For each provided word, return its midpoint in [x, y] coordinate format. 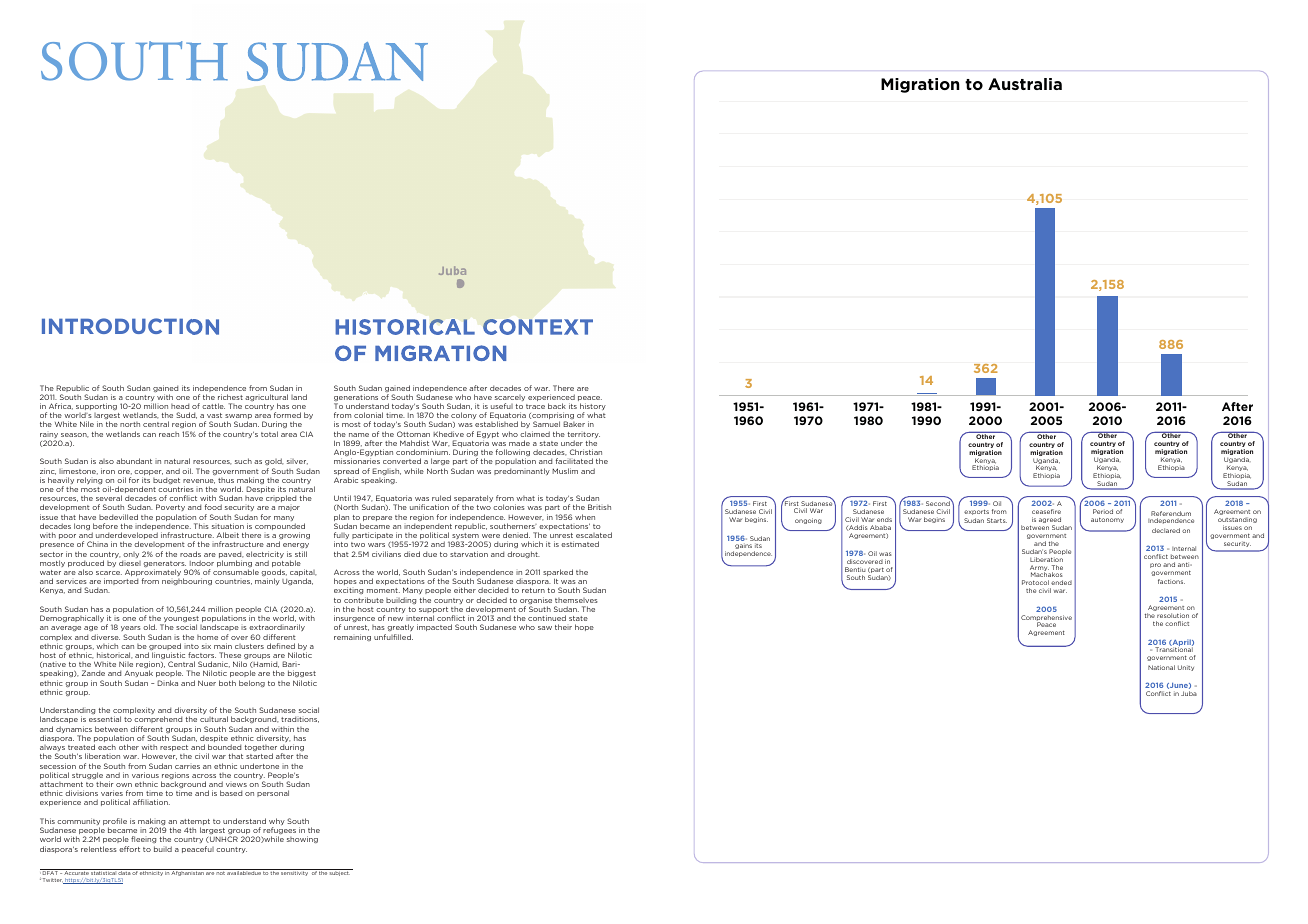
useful [502, 406]
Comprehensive [1046, 619]
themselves [576, 600]
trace [535, 406]
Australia [1025, 84]
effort [129, 849]
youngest [180, 620]
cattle [213, 406]
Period [1103, 511]
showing [302, 839]
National [1161, 667]
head [180, 406]
